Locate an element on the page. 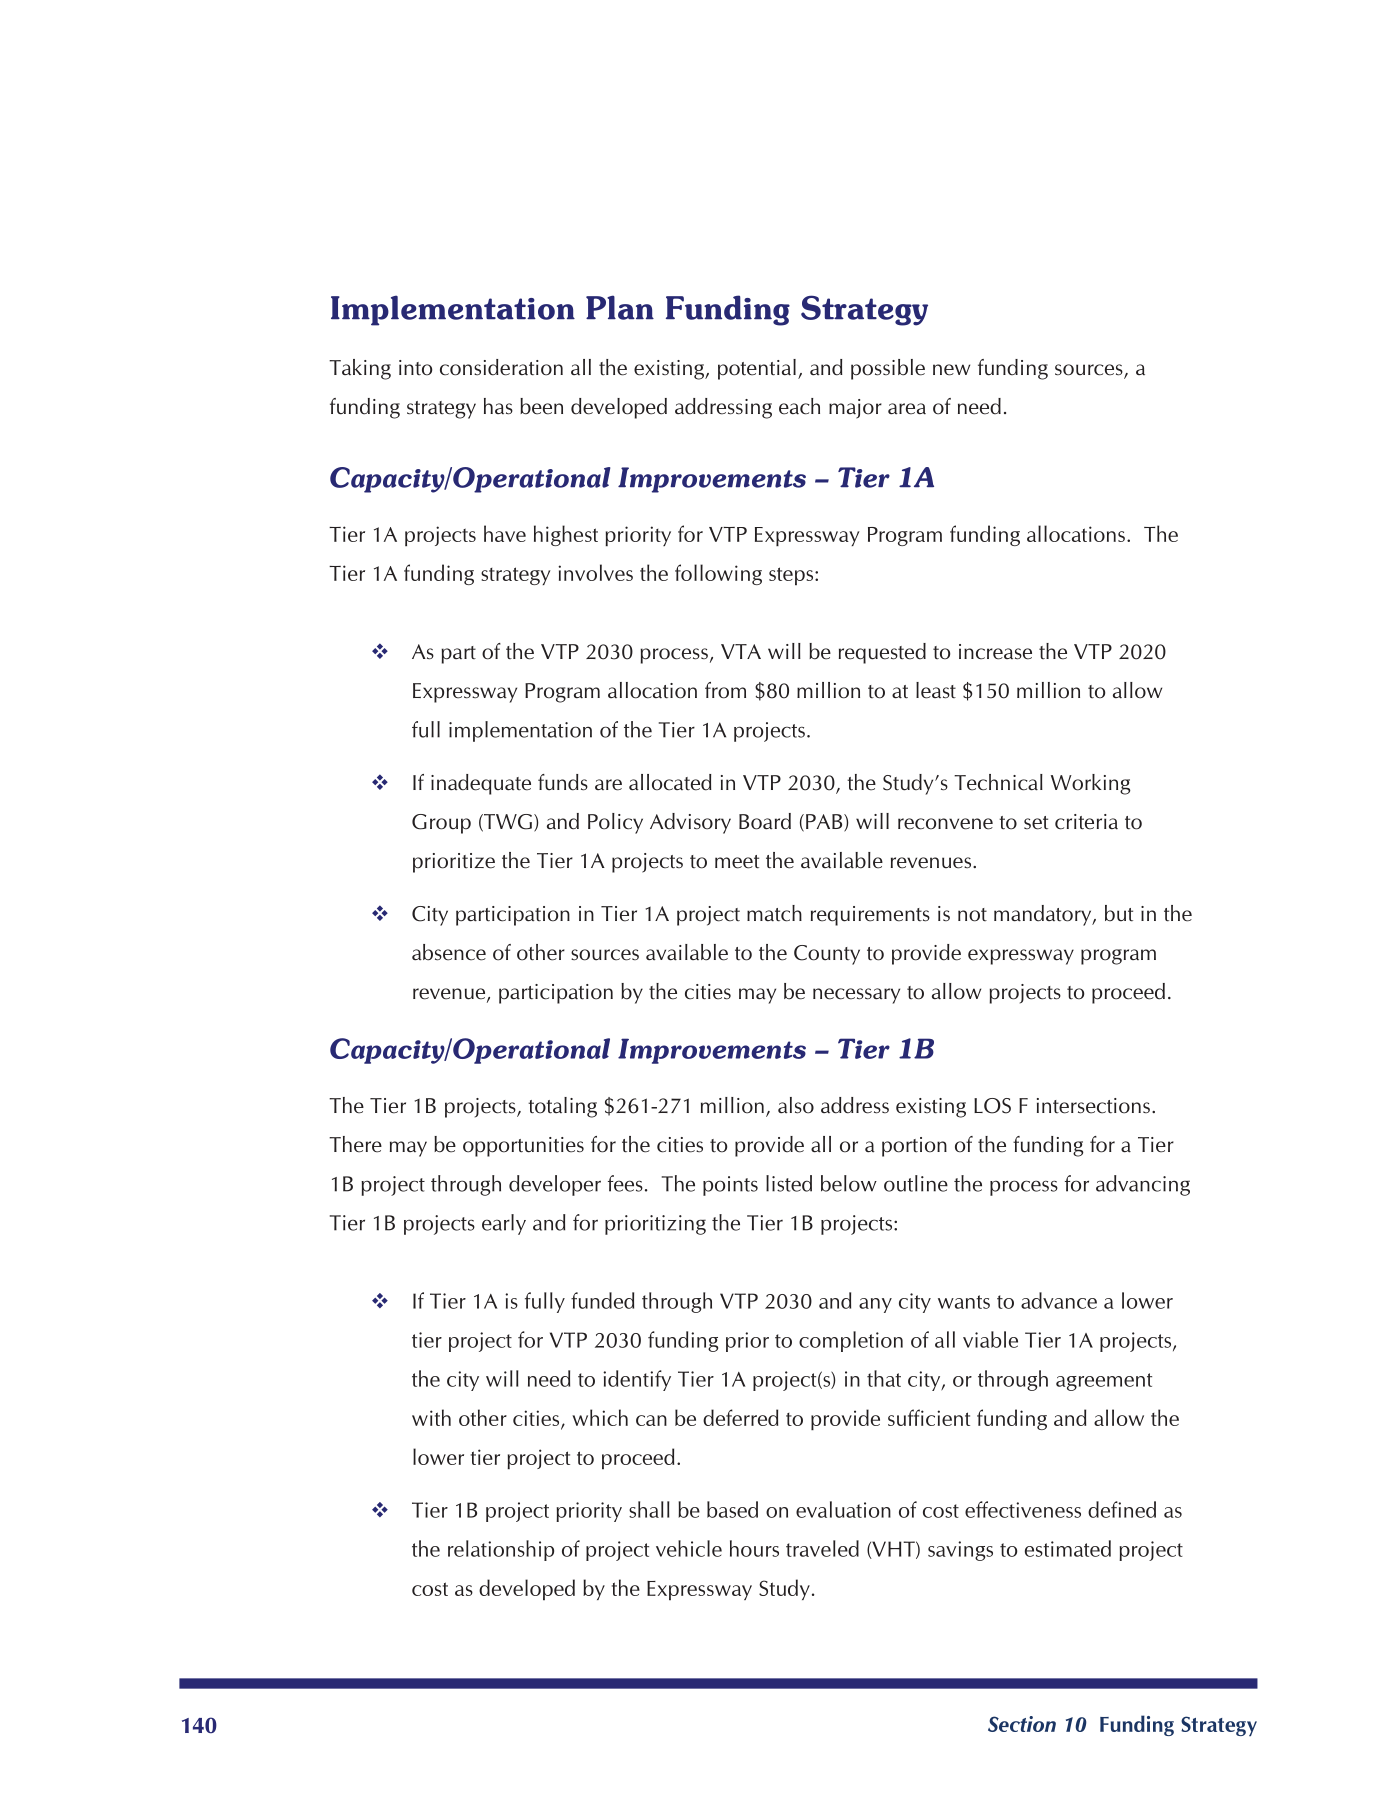  also is located at coordinates (796, 1105).
